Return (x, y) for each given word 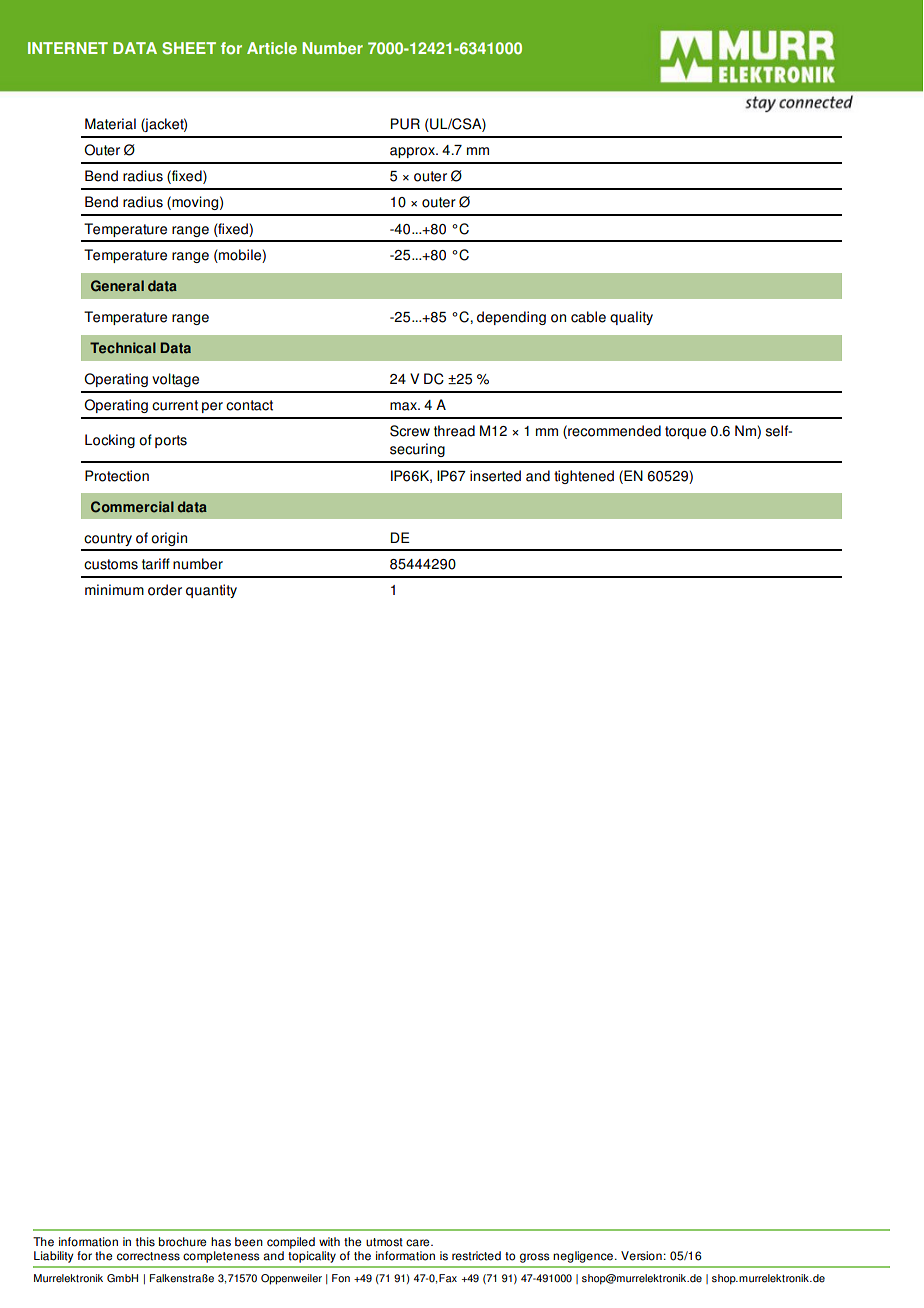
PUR (405, 124)
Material (110, 124)
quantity (211, 591)
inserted (495, 476)
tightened (584, 477)
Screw (410, 431)
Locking (110, 441)
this (145, 1242)
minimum (114, 590)
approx (413, 152)
